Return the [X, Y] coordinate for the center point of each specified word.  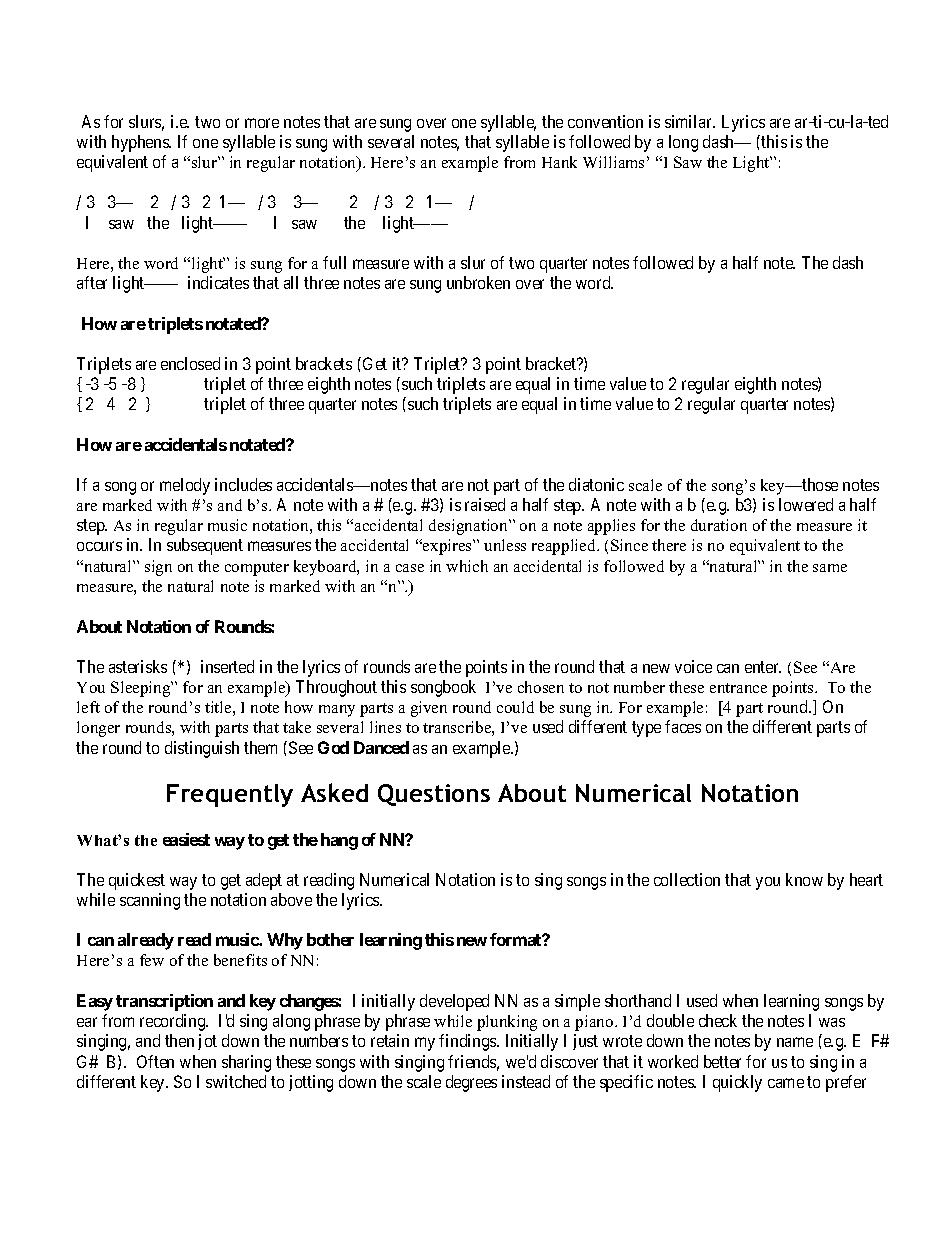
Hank [559, 162]
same [830, 568]
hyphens [141, 143]
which [467, 566]
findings [468, 1042]
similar [689, 121]
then [179, 1040]
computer [257, 569]
